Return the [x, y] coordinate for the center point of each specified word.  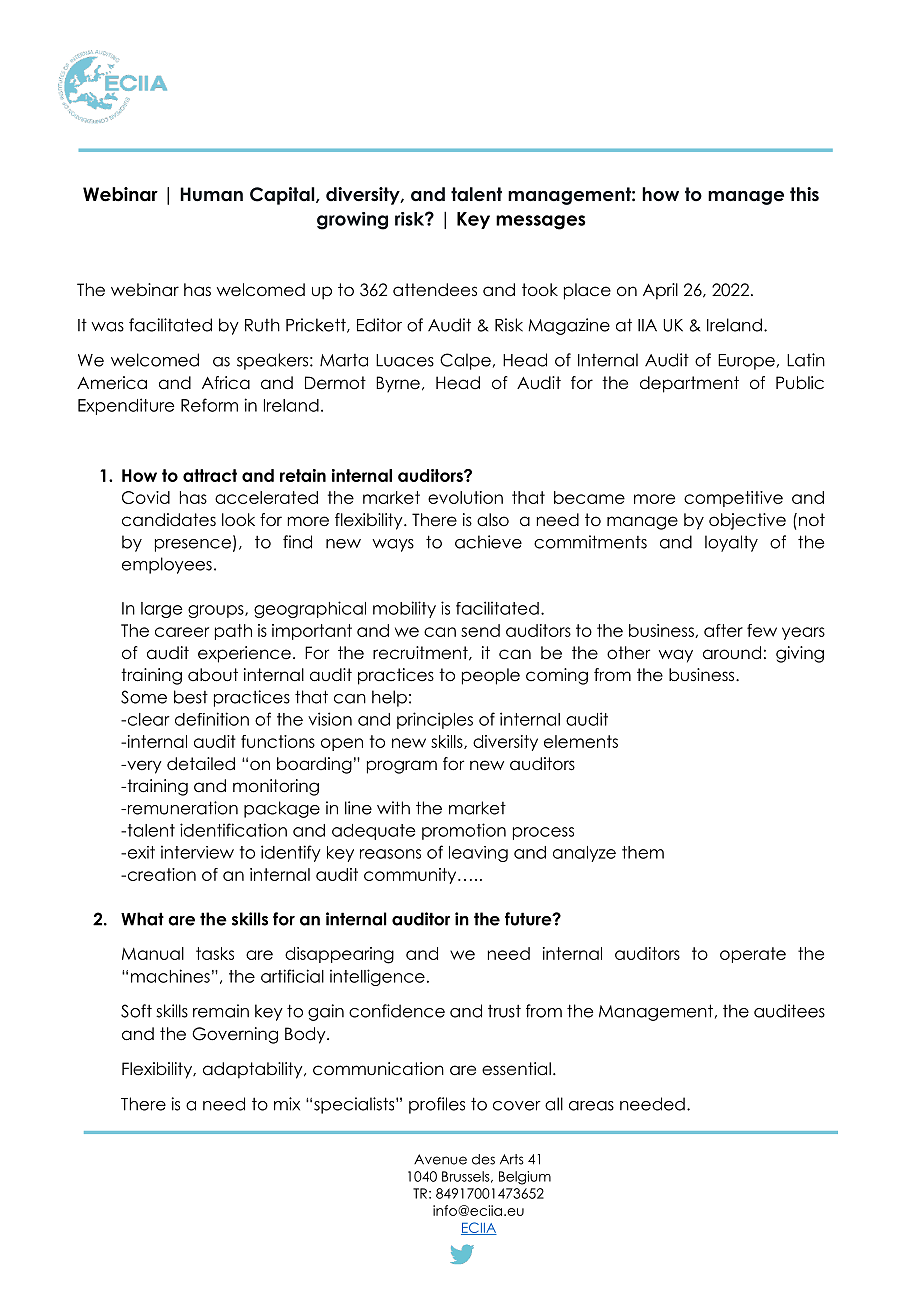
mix [287, 1104]
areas [591, 1106]
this [804, 194]
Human [211, 194]
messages [541, 222]
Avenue [440, 1159]
